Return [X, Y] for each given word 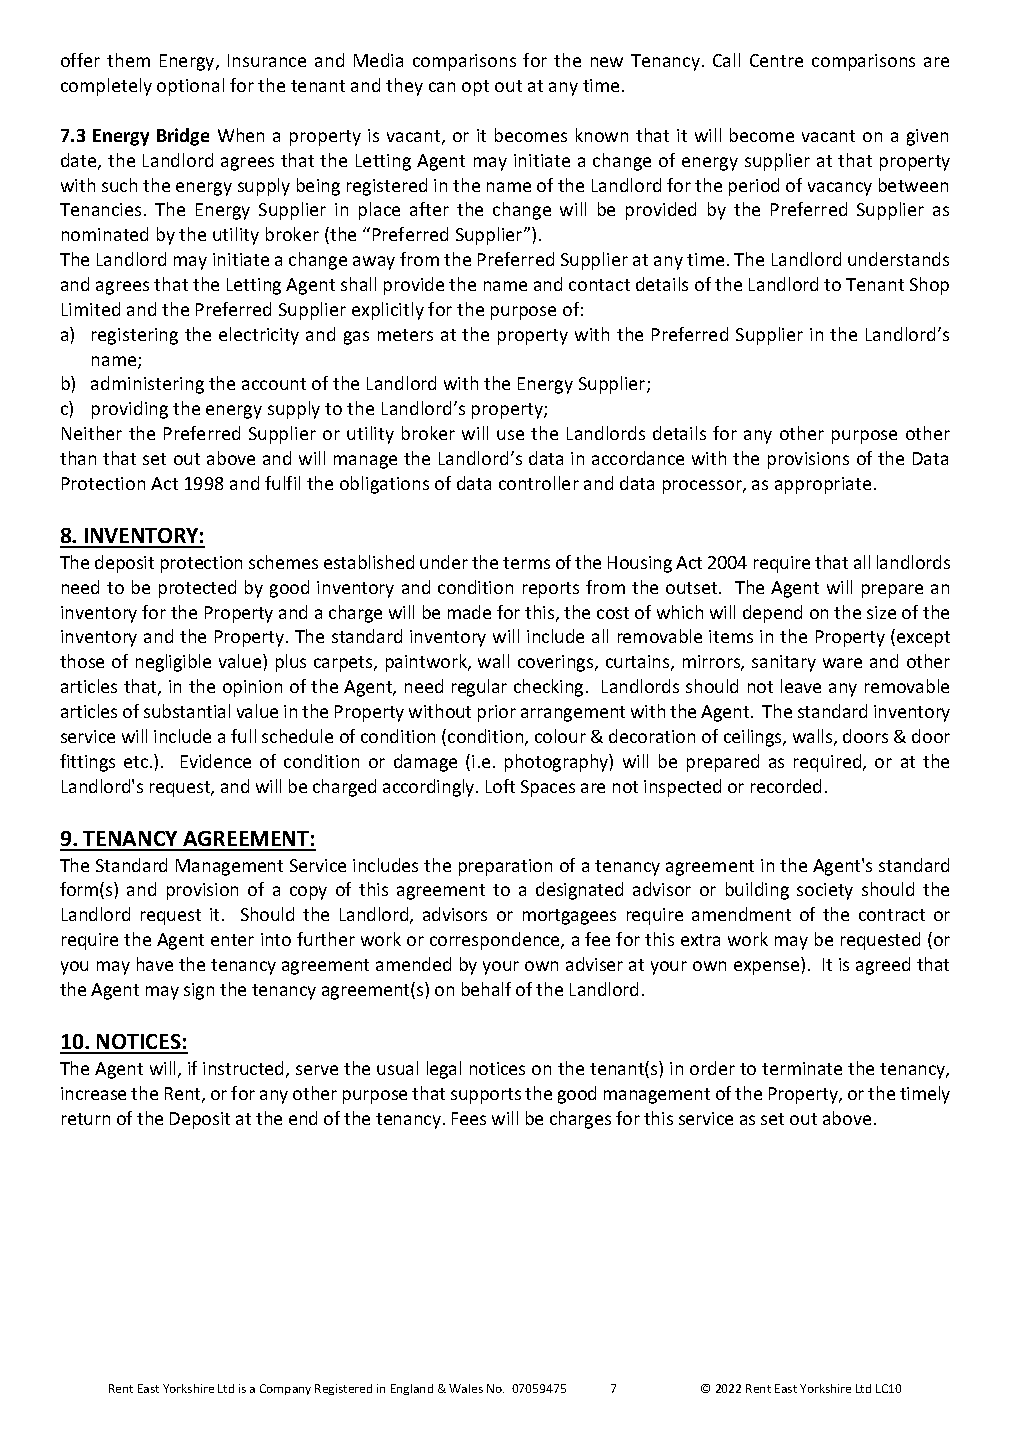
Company [285, 1389]
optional [190, 87]
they [404, 87]
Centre [776, 60]
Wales [466, 1388]
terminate [802, 1068]
